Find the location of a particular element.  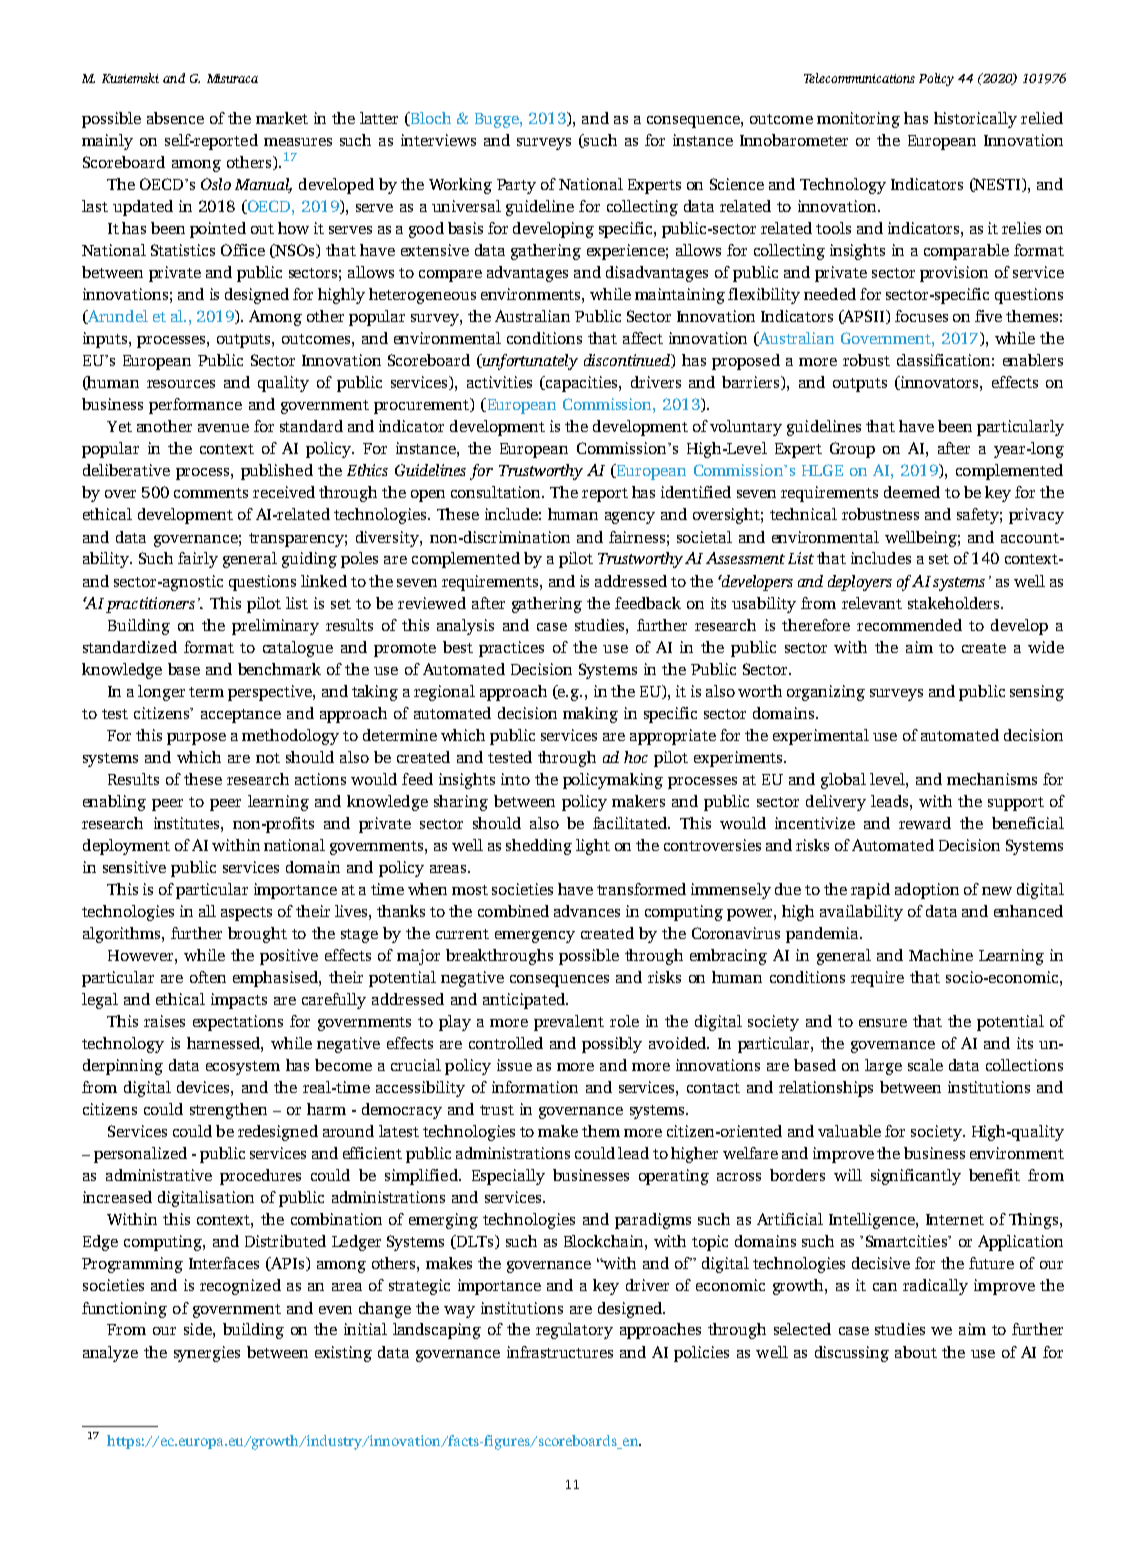

agency is located at coordinates (630, 518).
